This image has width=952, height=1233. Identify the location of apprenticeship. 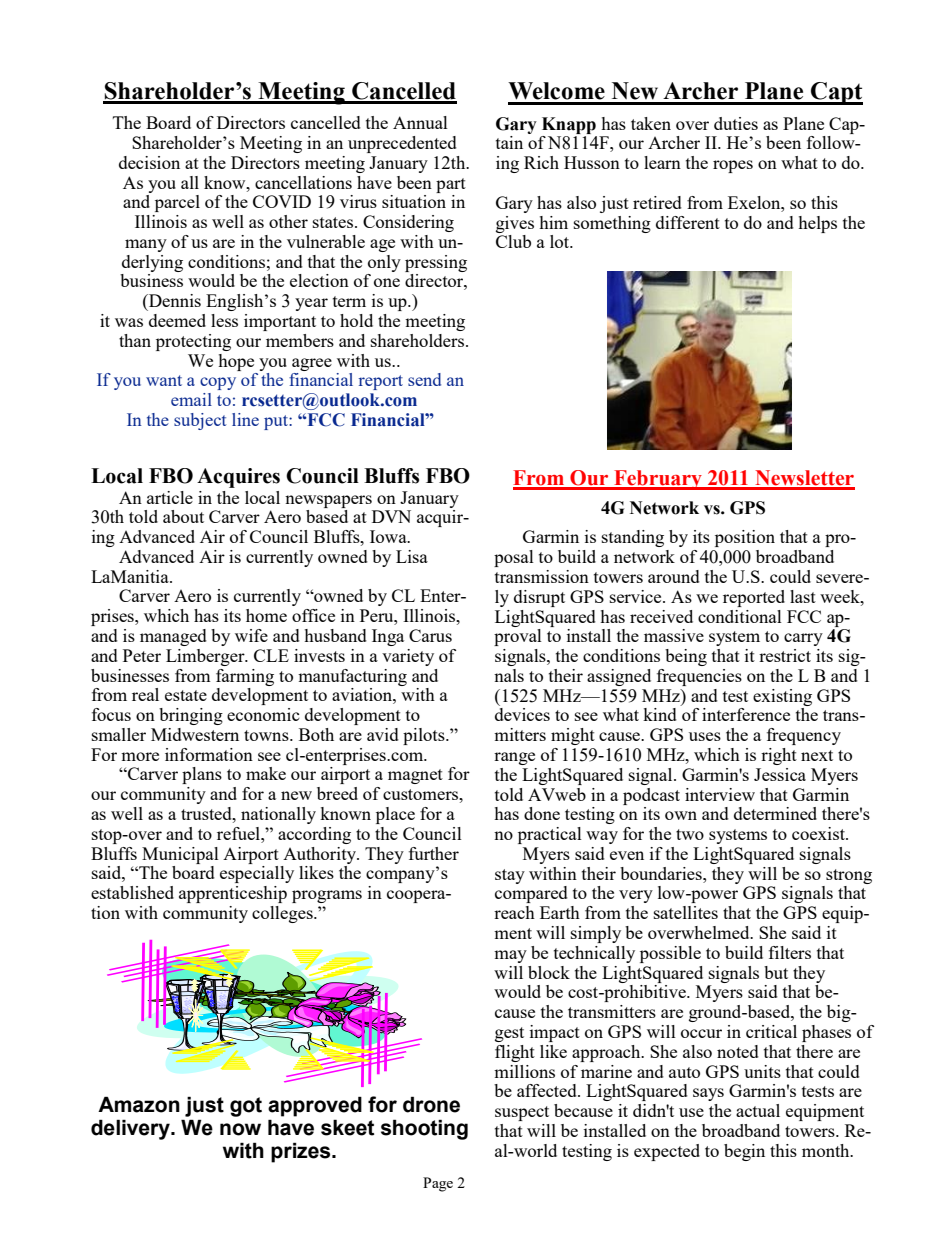
(233, 894).
